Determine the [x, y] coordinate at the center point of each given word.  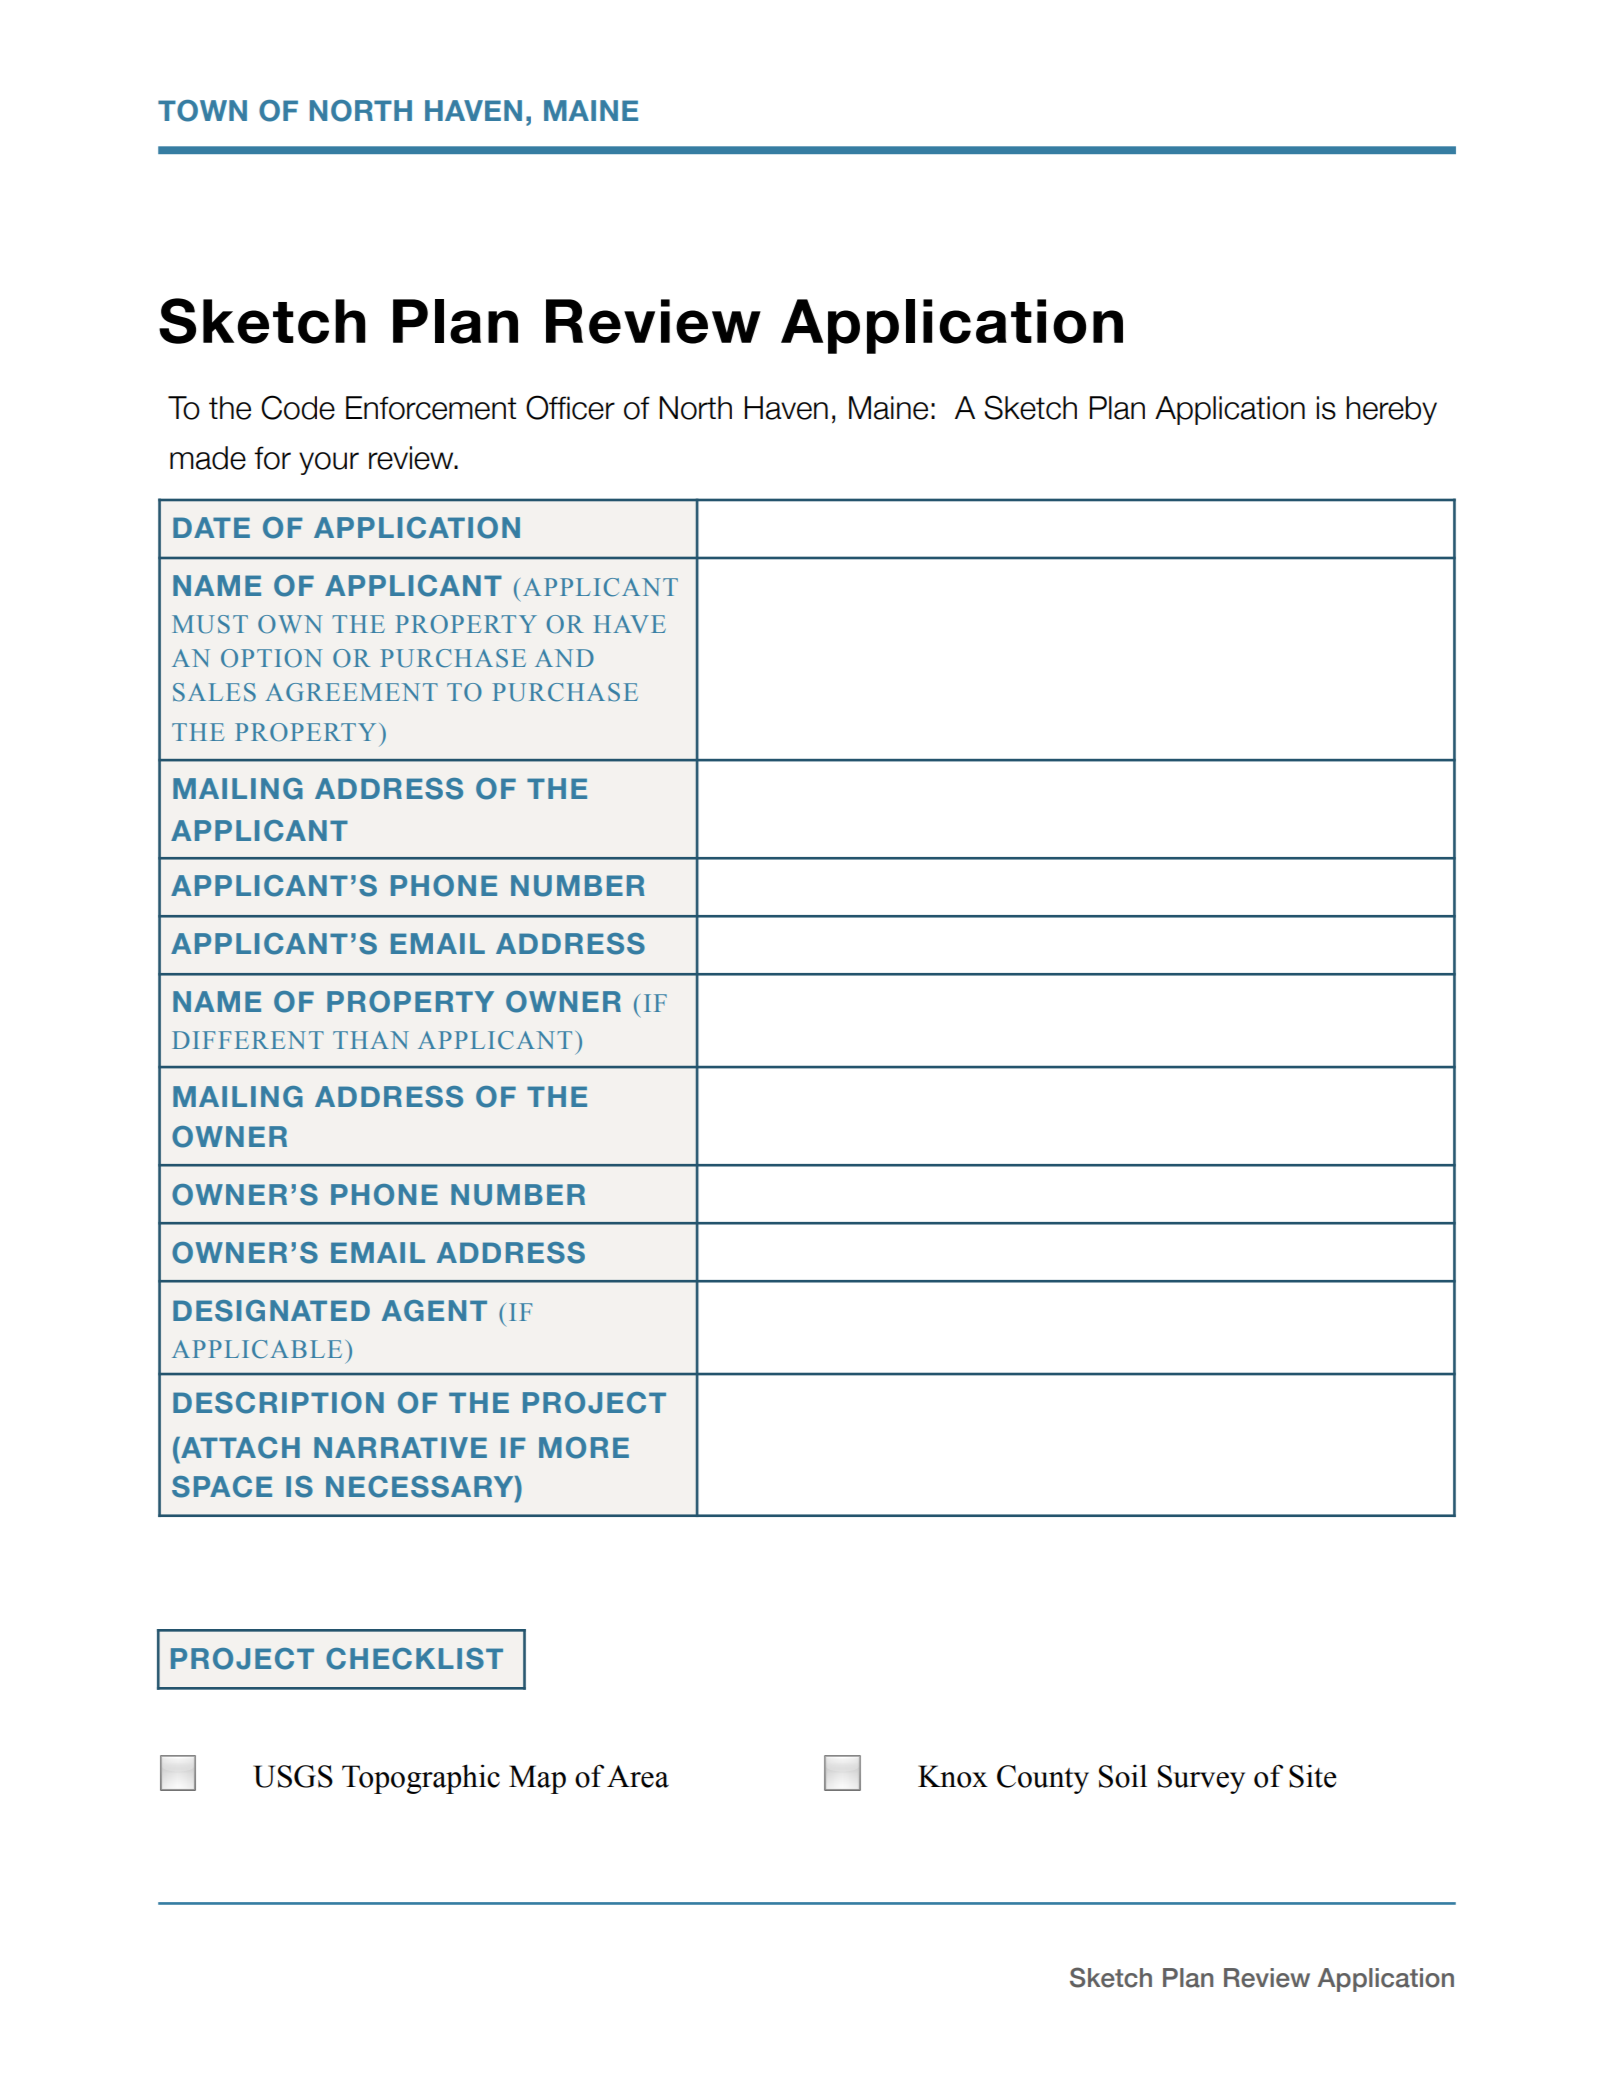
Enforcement [431, 408]
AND [564, 658]
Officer [570, 407]
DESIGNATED [271, 1311]
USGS [293, 1776]
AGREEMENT [352, 692]
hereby [1391, 410]
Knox [953, 1776]
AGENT [434, 1311]
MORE [584, 1448]
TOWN [202, 111]
